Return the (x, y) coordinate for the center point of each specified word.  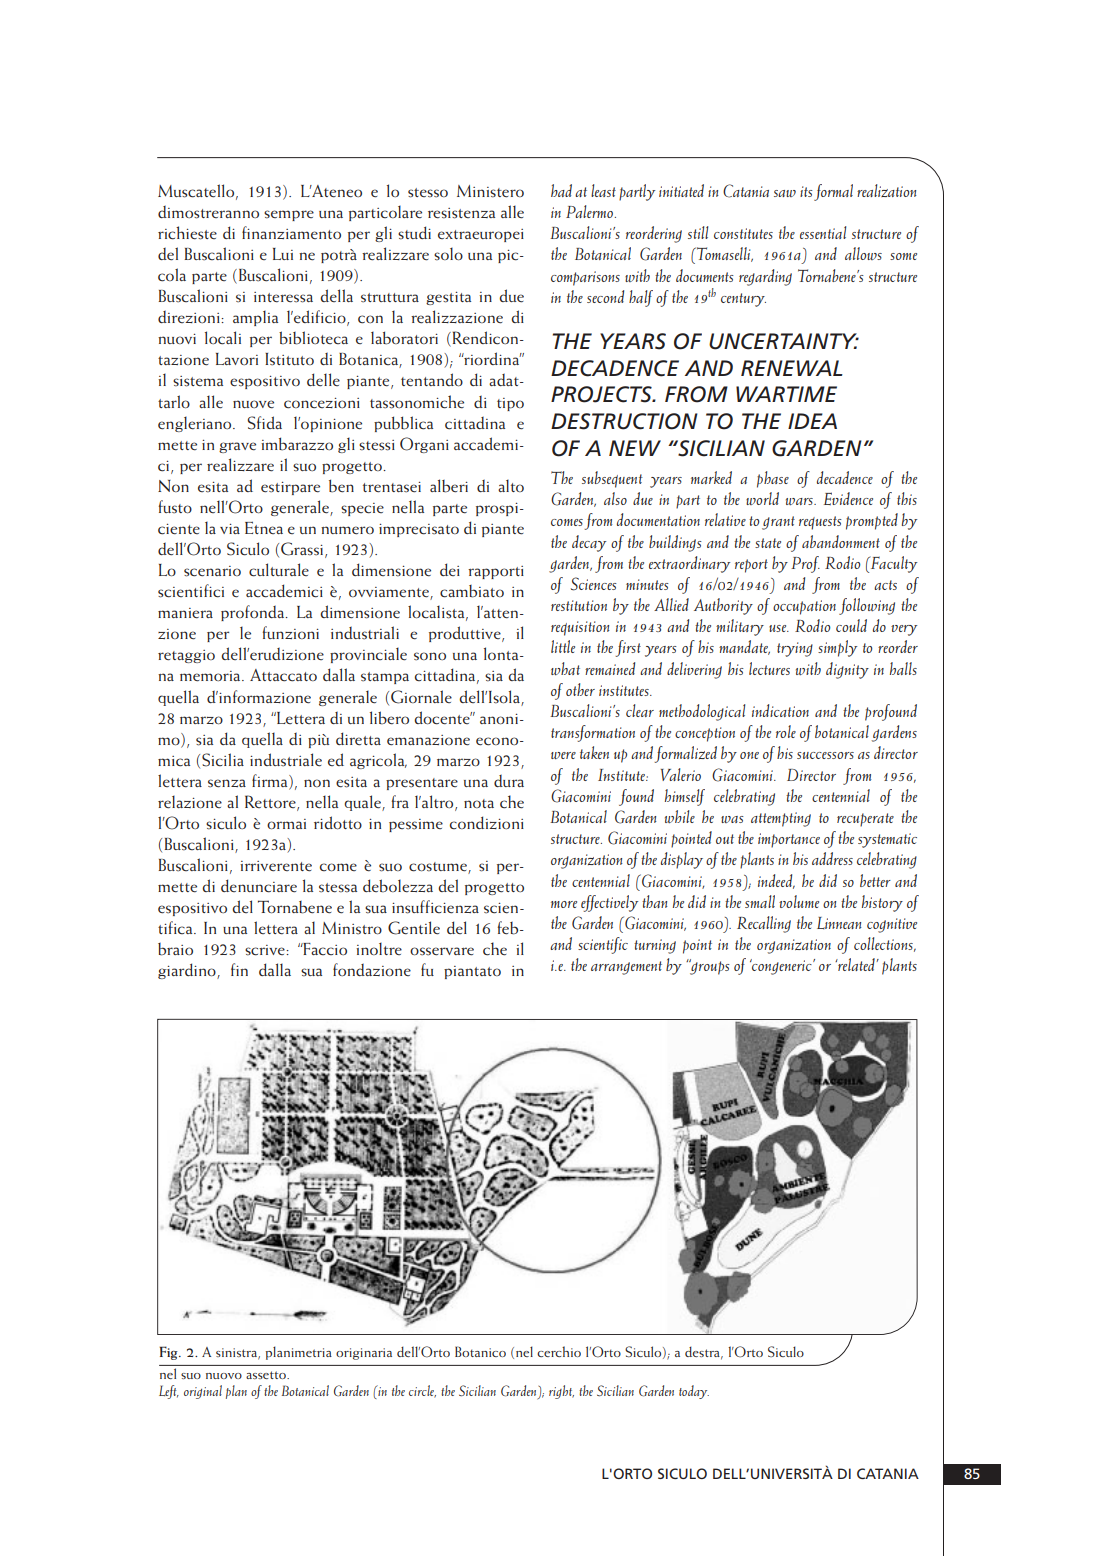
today (694, 1392)
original (203, 1392)
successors (825, 755)
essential (823, 232)
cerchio (559, 1351)
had (561, 190)
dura (509, 780)
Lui (283, 254)
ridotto (338, 823)
